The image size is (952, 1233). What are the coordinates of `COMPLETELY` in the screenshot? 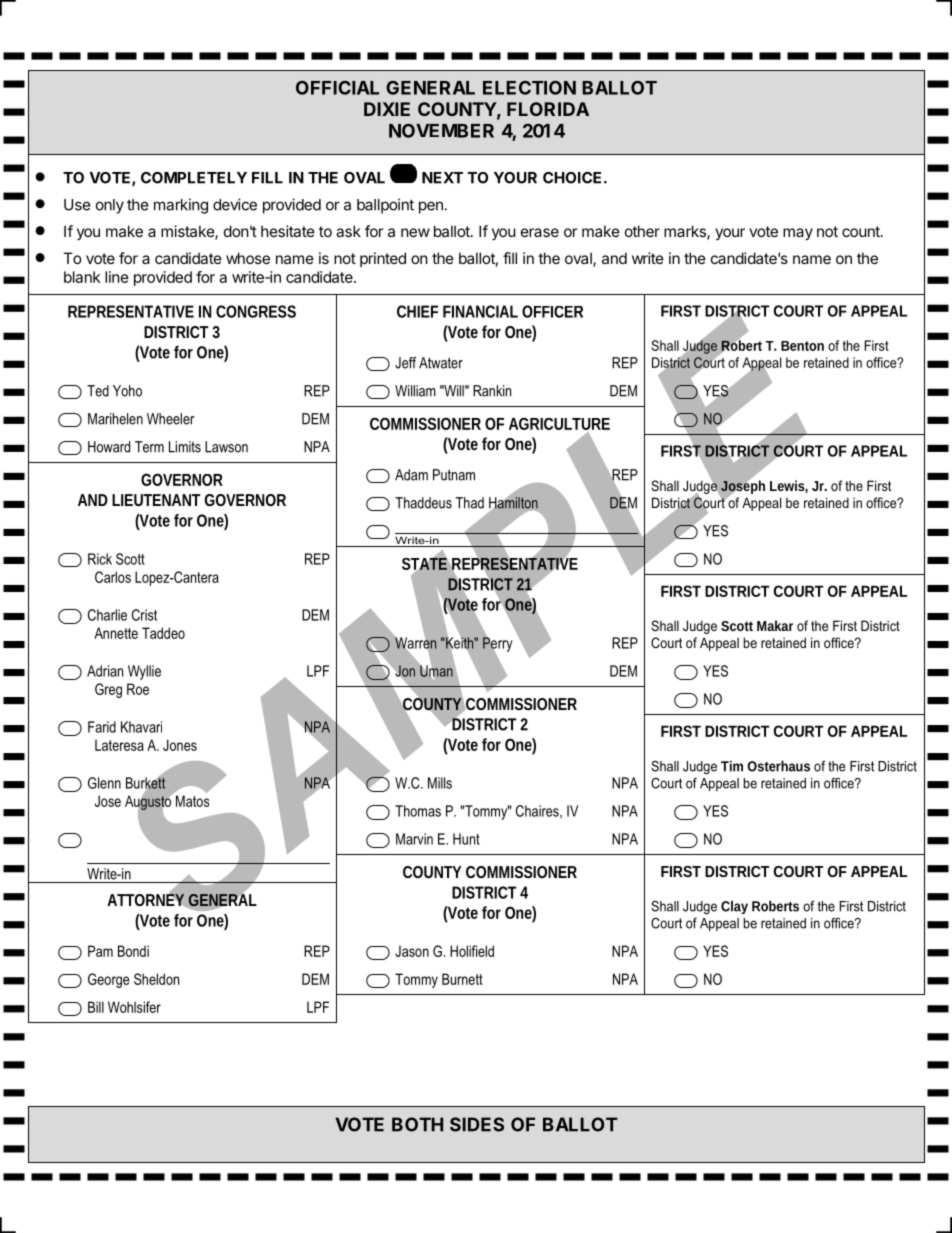 It's located at (194, 178).
